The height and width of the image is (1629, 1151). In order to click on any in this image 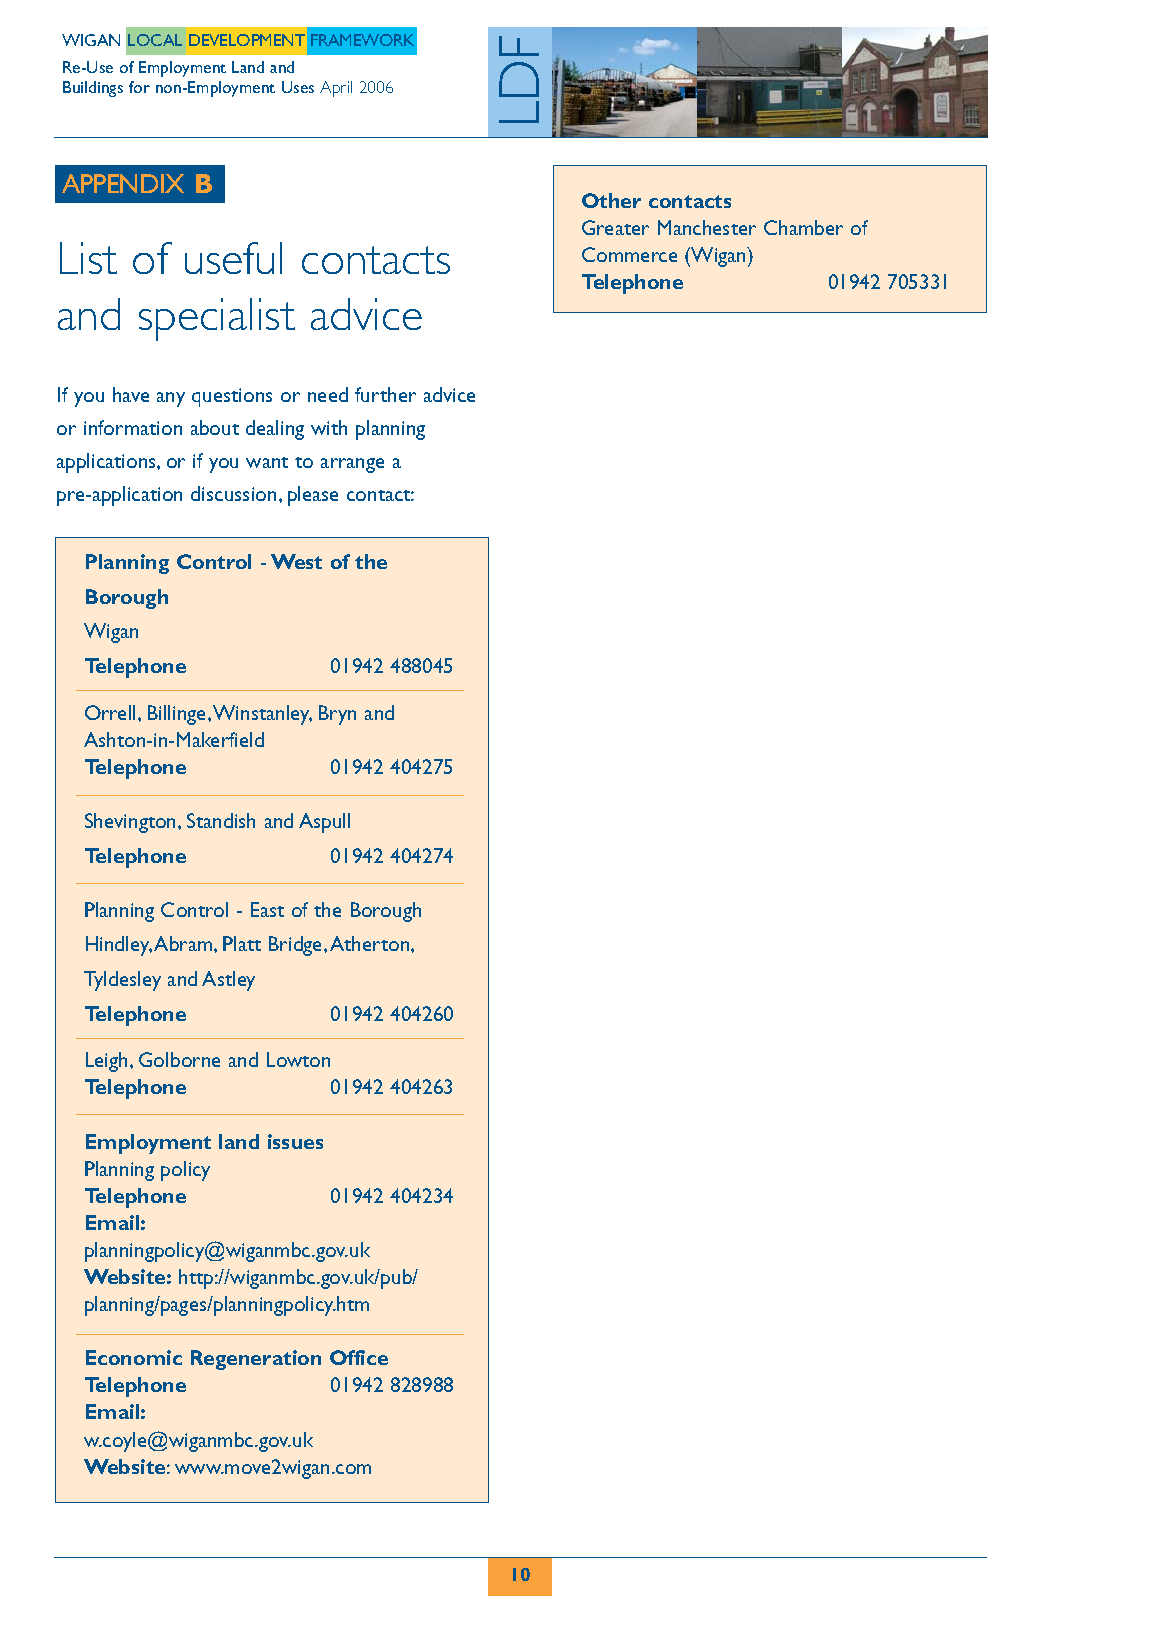, I will do `click(171, 399)`.
